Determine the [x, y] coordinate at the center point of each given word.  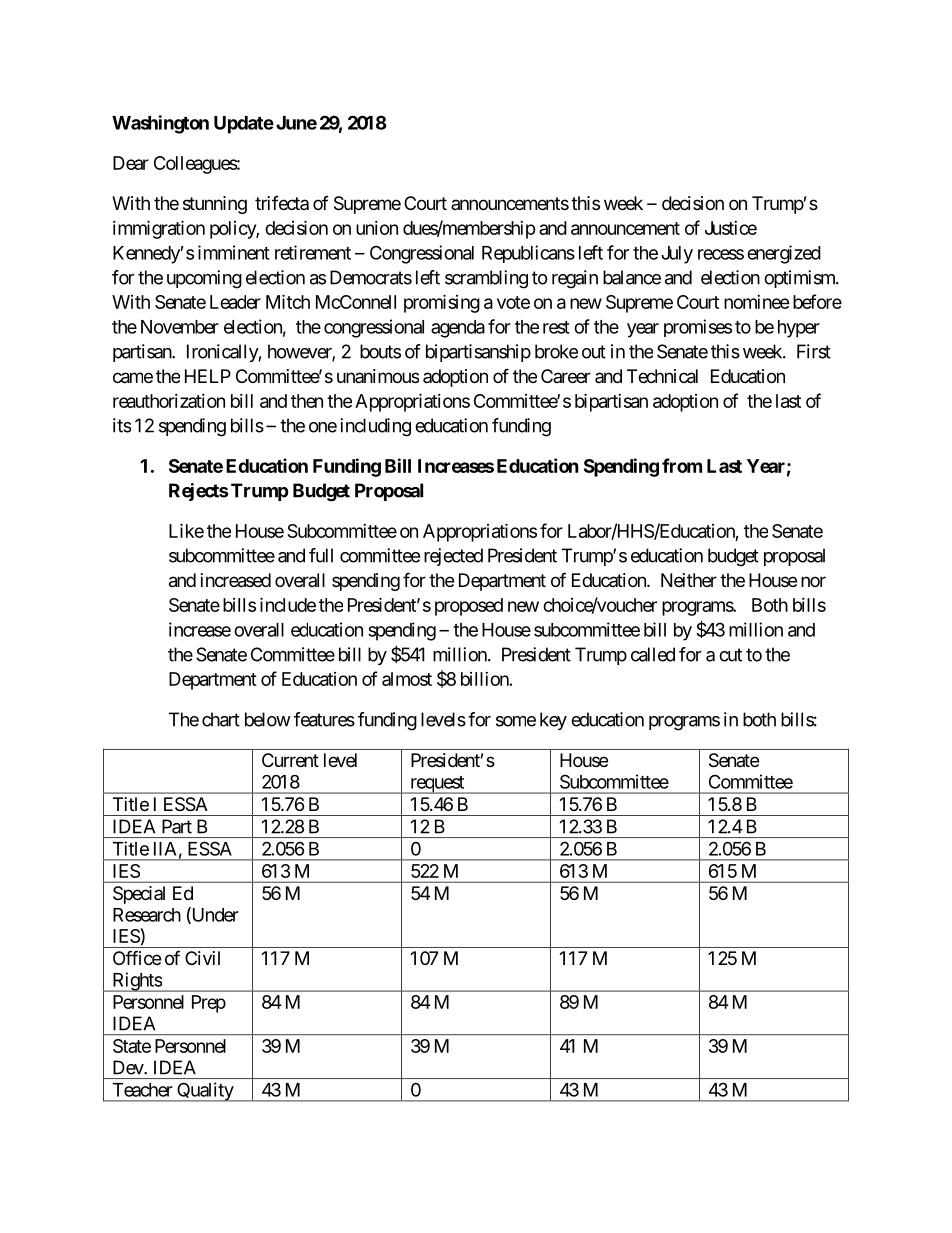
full [321, 555]
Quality [205, 1092]
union [377, 228]
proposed [469, 607]
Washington [160, 124]
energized [784, 254]
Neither [689, 580]
